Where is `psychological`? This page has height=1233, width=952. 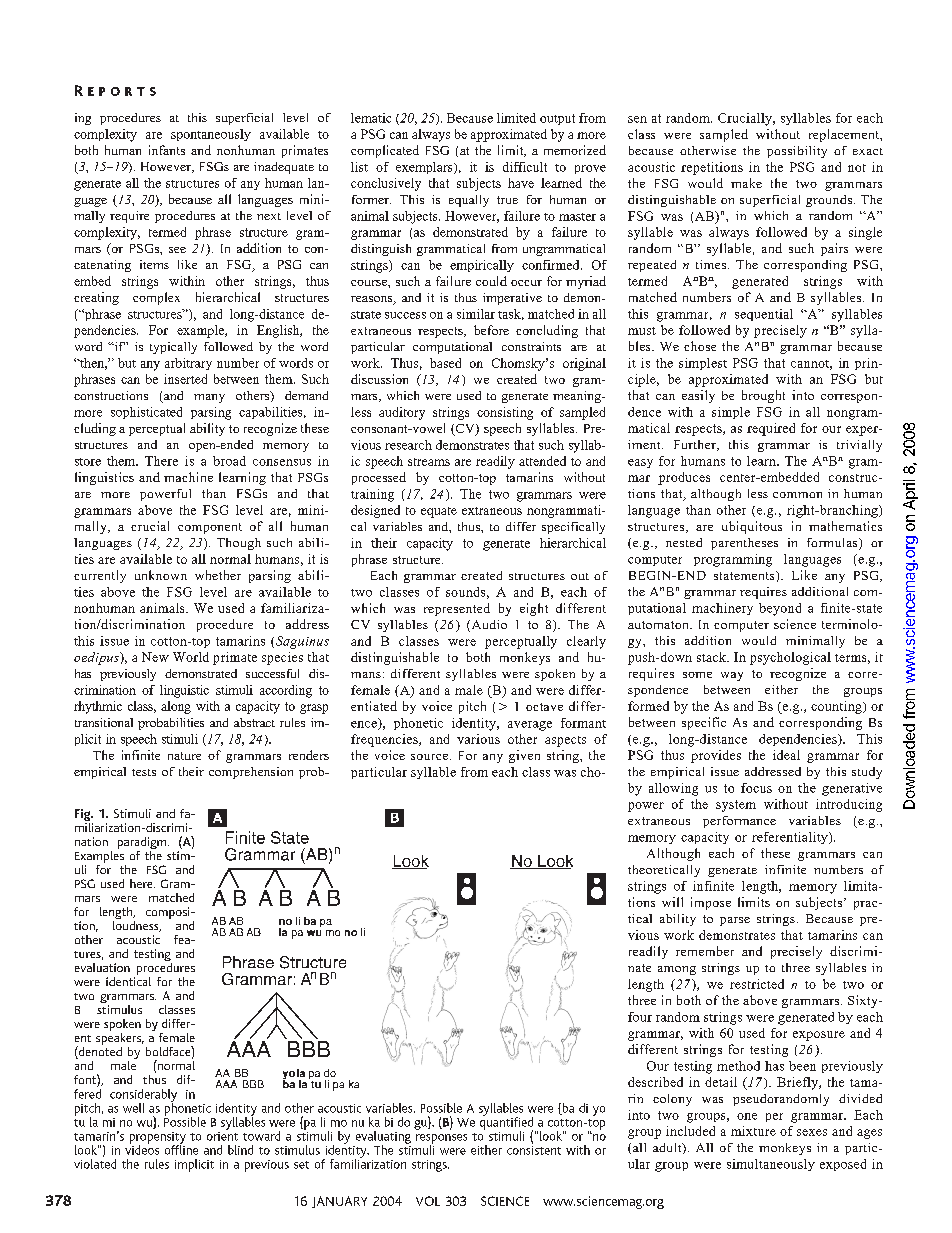
psychological is located at coordinates (790, 658).
